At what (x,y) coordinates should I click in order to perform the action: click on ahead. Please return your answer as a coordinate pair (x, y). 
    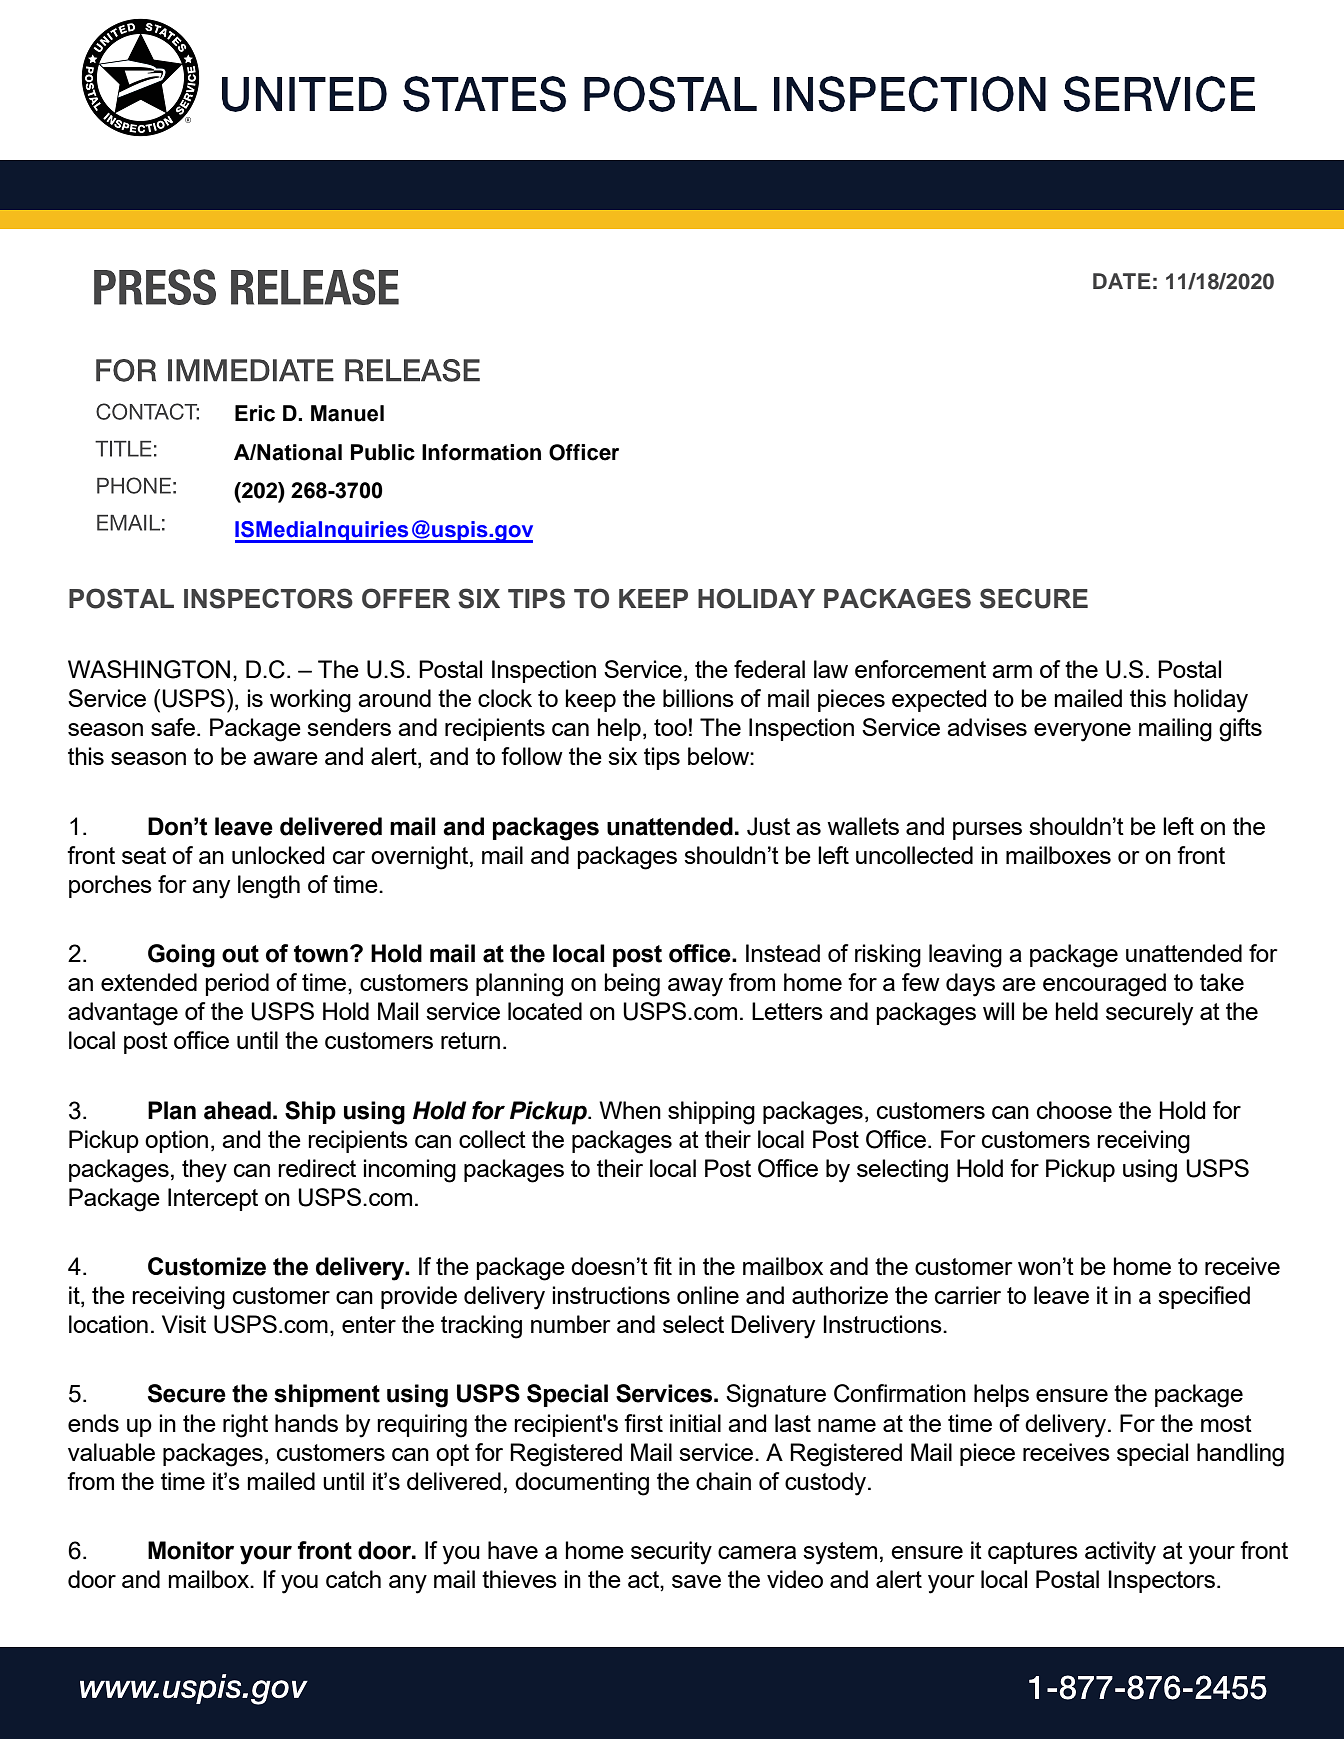
    Looking at the image, I should click on (237, 1110).
